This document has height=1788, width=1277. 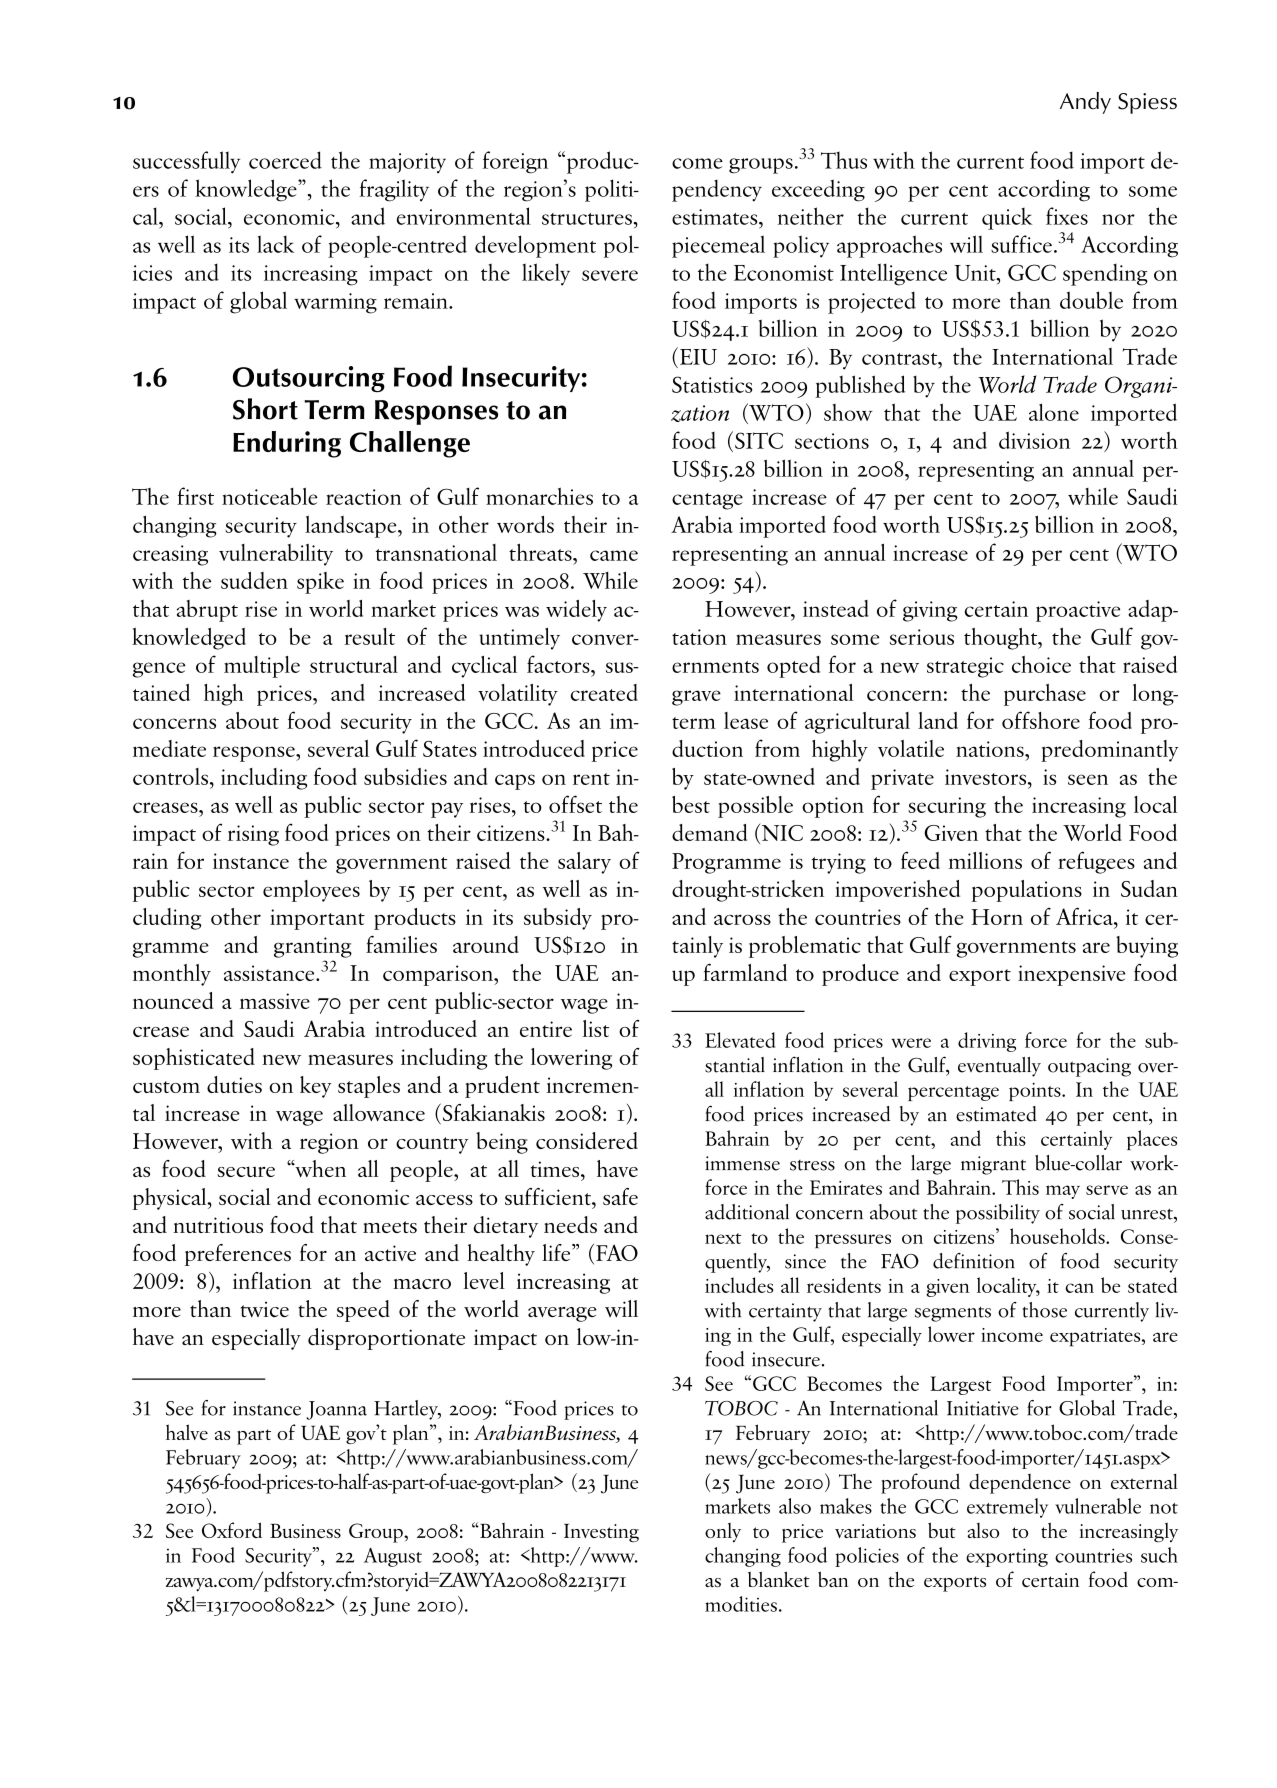 I want to click on only, so click(x=723, y=1532).
